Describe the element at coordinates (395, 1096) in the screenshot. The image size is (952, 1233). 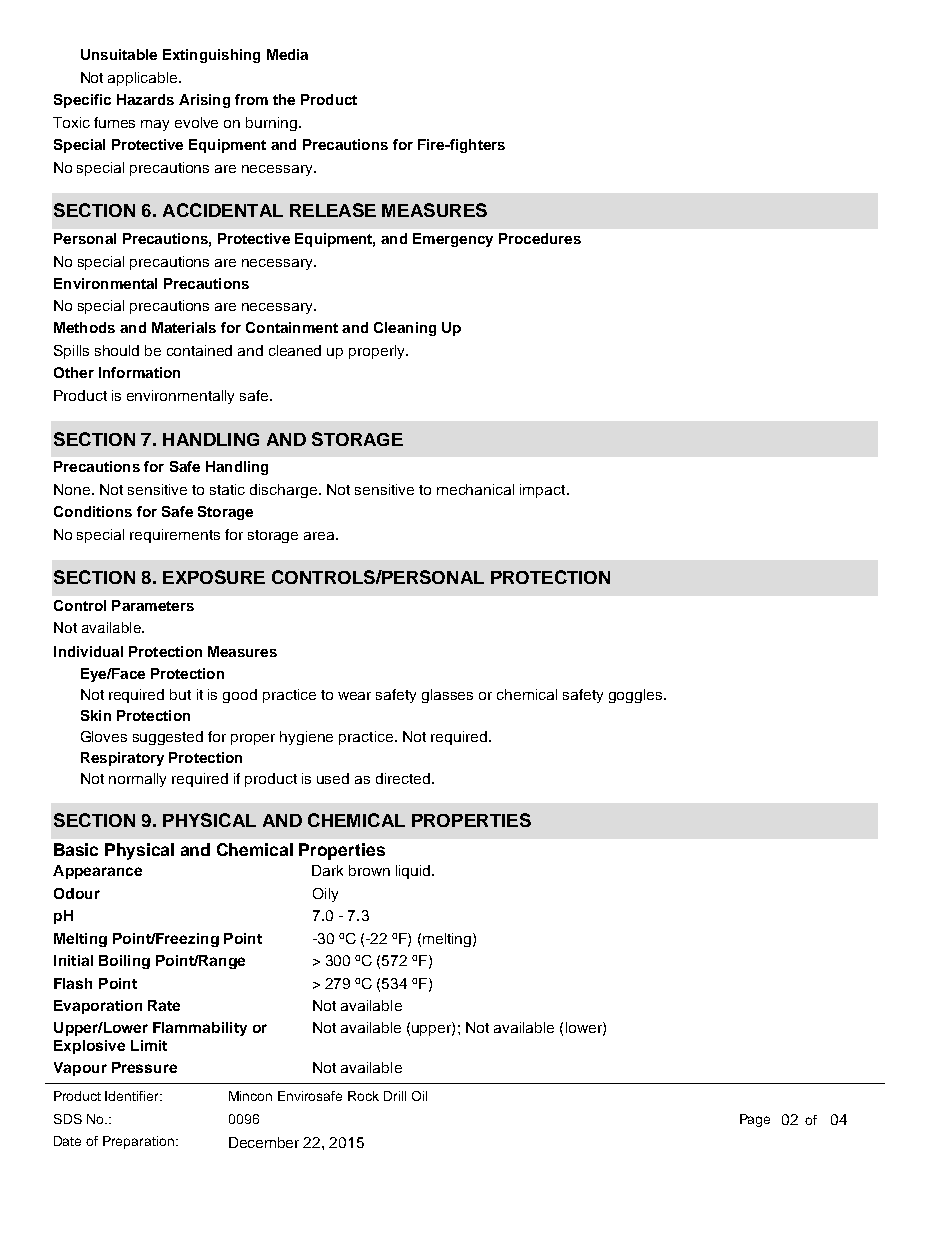
I see `Drill` at that location.
